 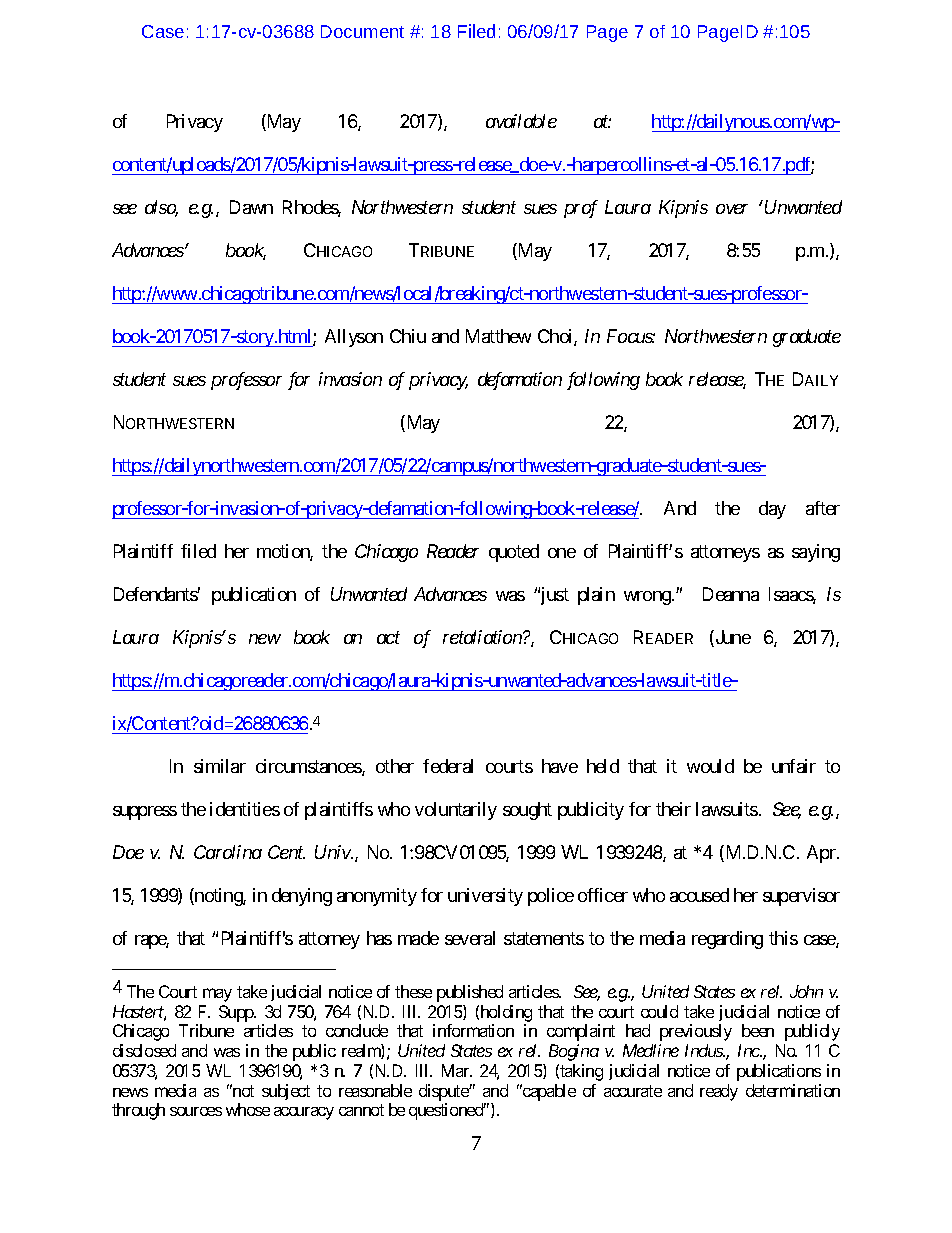 I want to click on their, so click(x=673, y=809).
